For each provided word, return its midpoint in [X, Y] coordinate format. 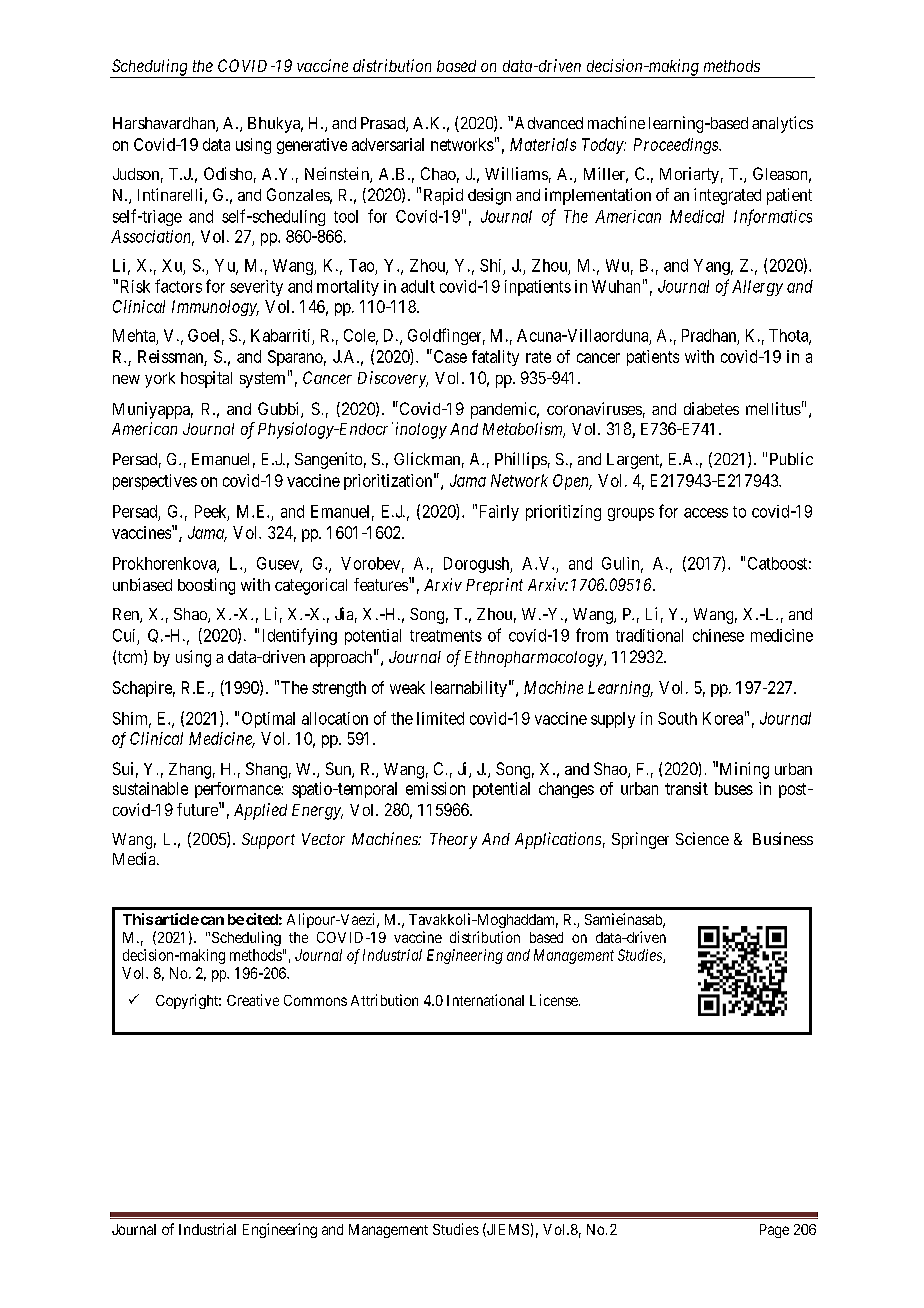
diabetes [711, 408]
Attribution [384, 1000]
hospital [206, 379]
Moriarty [689, 175]
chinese [718, 635]
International [485, 1000]
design [489, 196]
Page [774, 1231]
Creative [253, 1000]
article [177, 919]
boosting [206, 586]
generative [312, 146]
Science [702, 838]
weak [407, 687]
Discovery [393, 379]
